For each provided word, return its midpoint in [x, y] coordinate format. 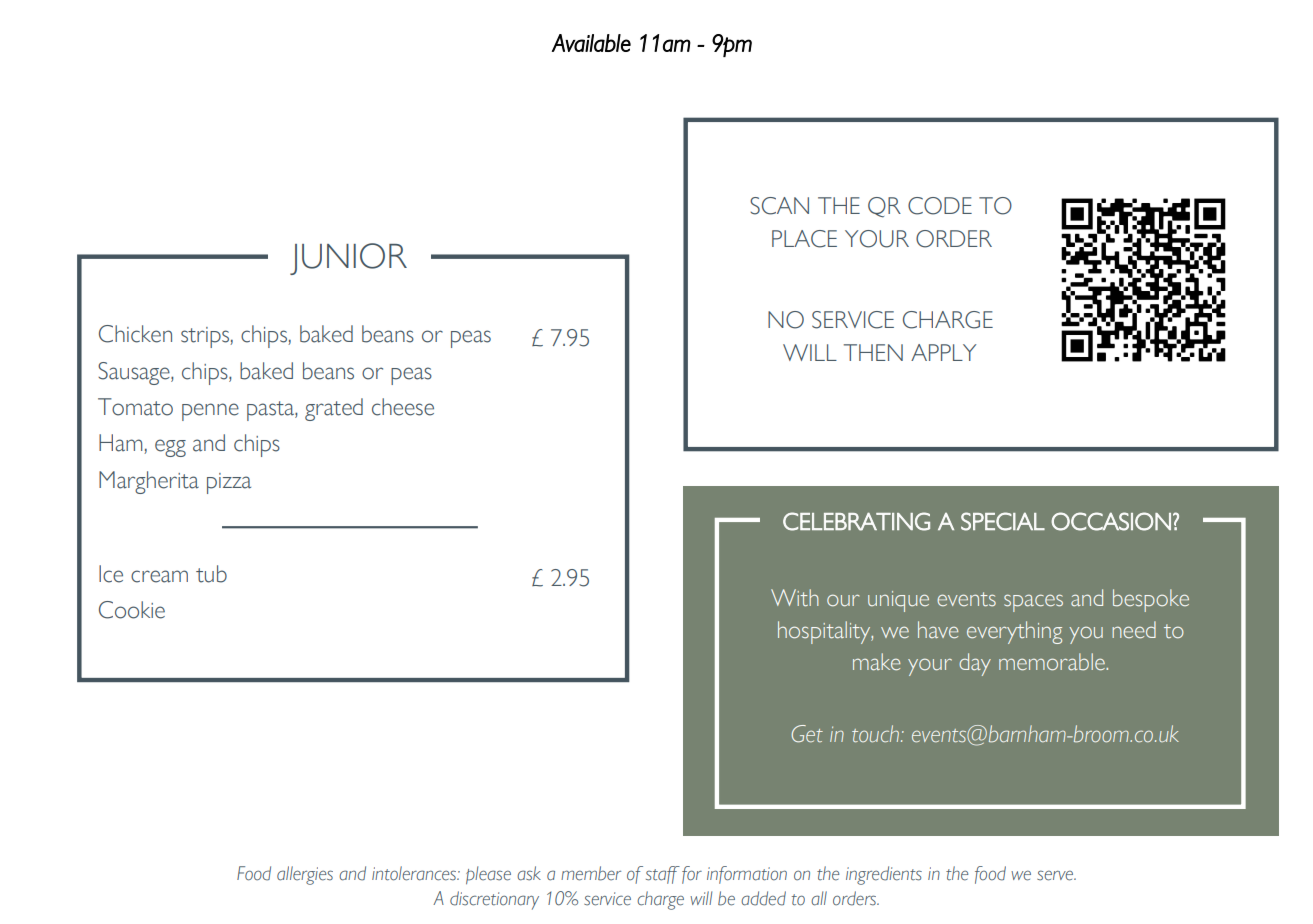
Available [591, 43]
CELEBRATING [856, 521]
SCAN [779, 206]
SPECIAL [1003, 521]
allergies [305, 875]
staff [663, 875]
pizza [229, 483]
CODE [940, 206]
